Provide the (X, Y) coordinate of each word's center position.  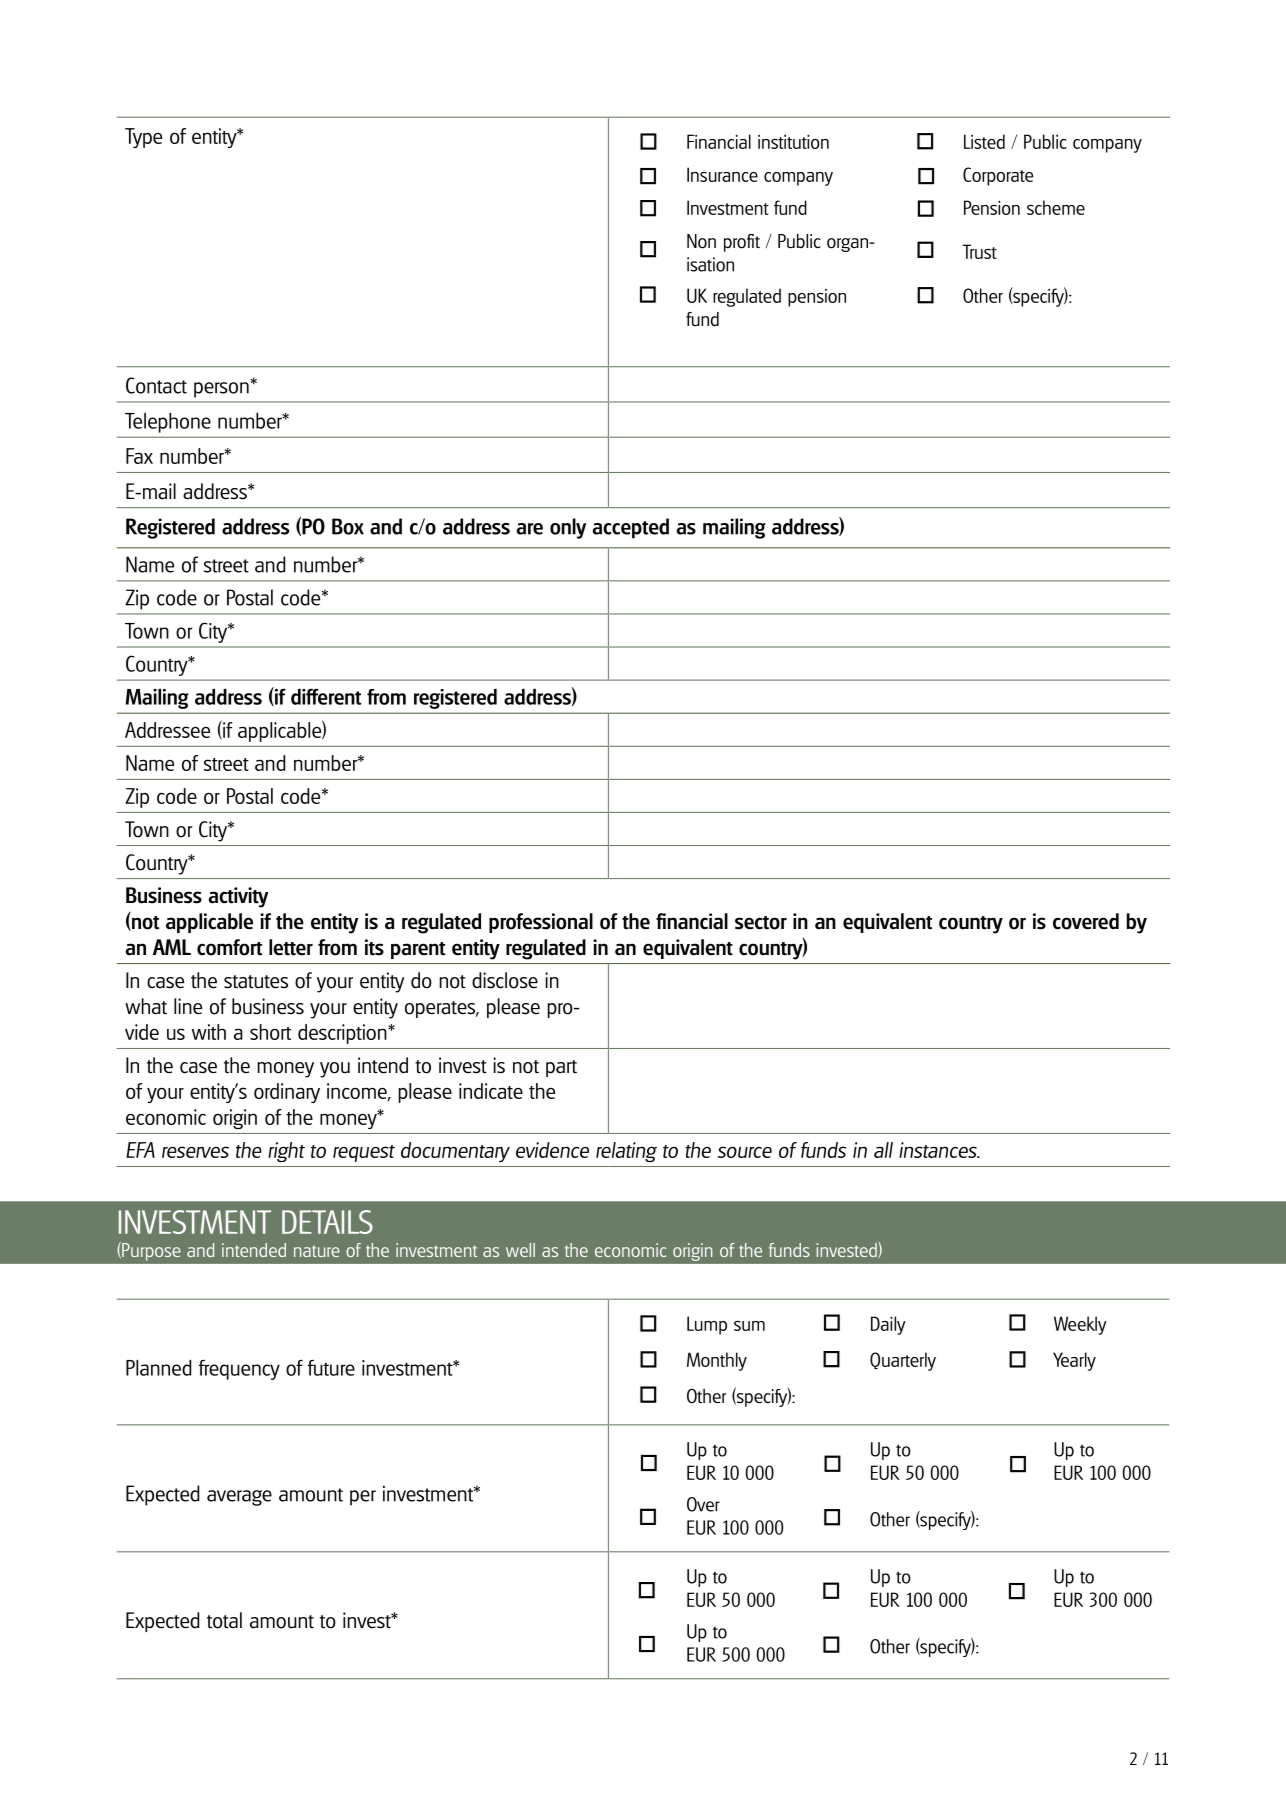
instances (939, 1150)
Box (348, 526)
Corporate (998, 176)
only (568, 528)
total (224, 1620)
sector (761, 923)
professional (541, 923)
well (520, 1250)
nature (317, 1251)
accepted (631, 528)
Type (143, 138)
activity (238, 897)
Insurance (722, 174)
